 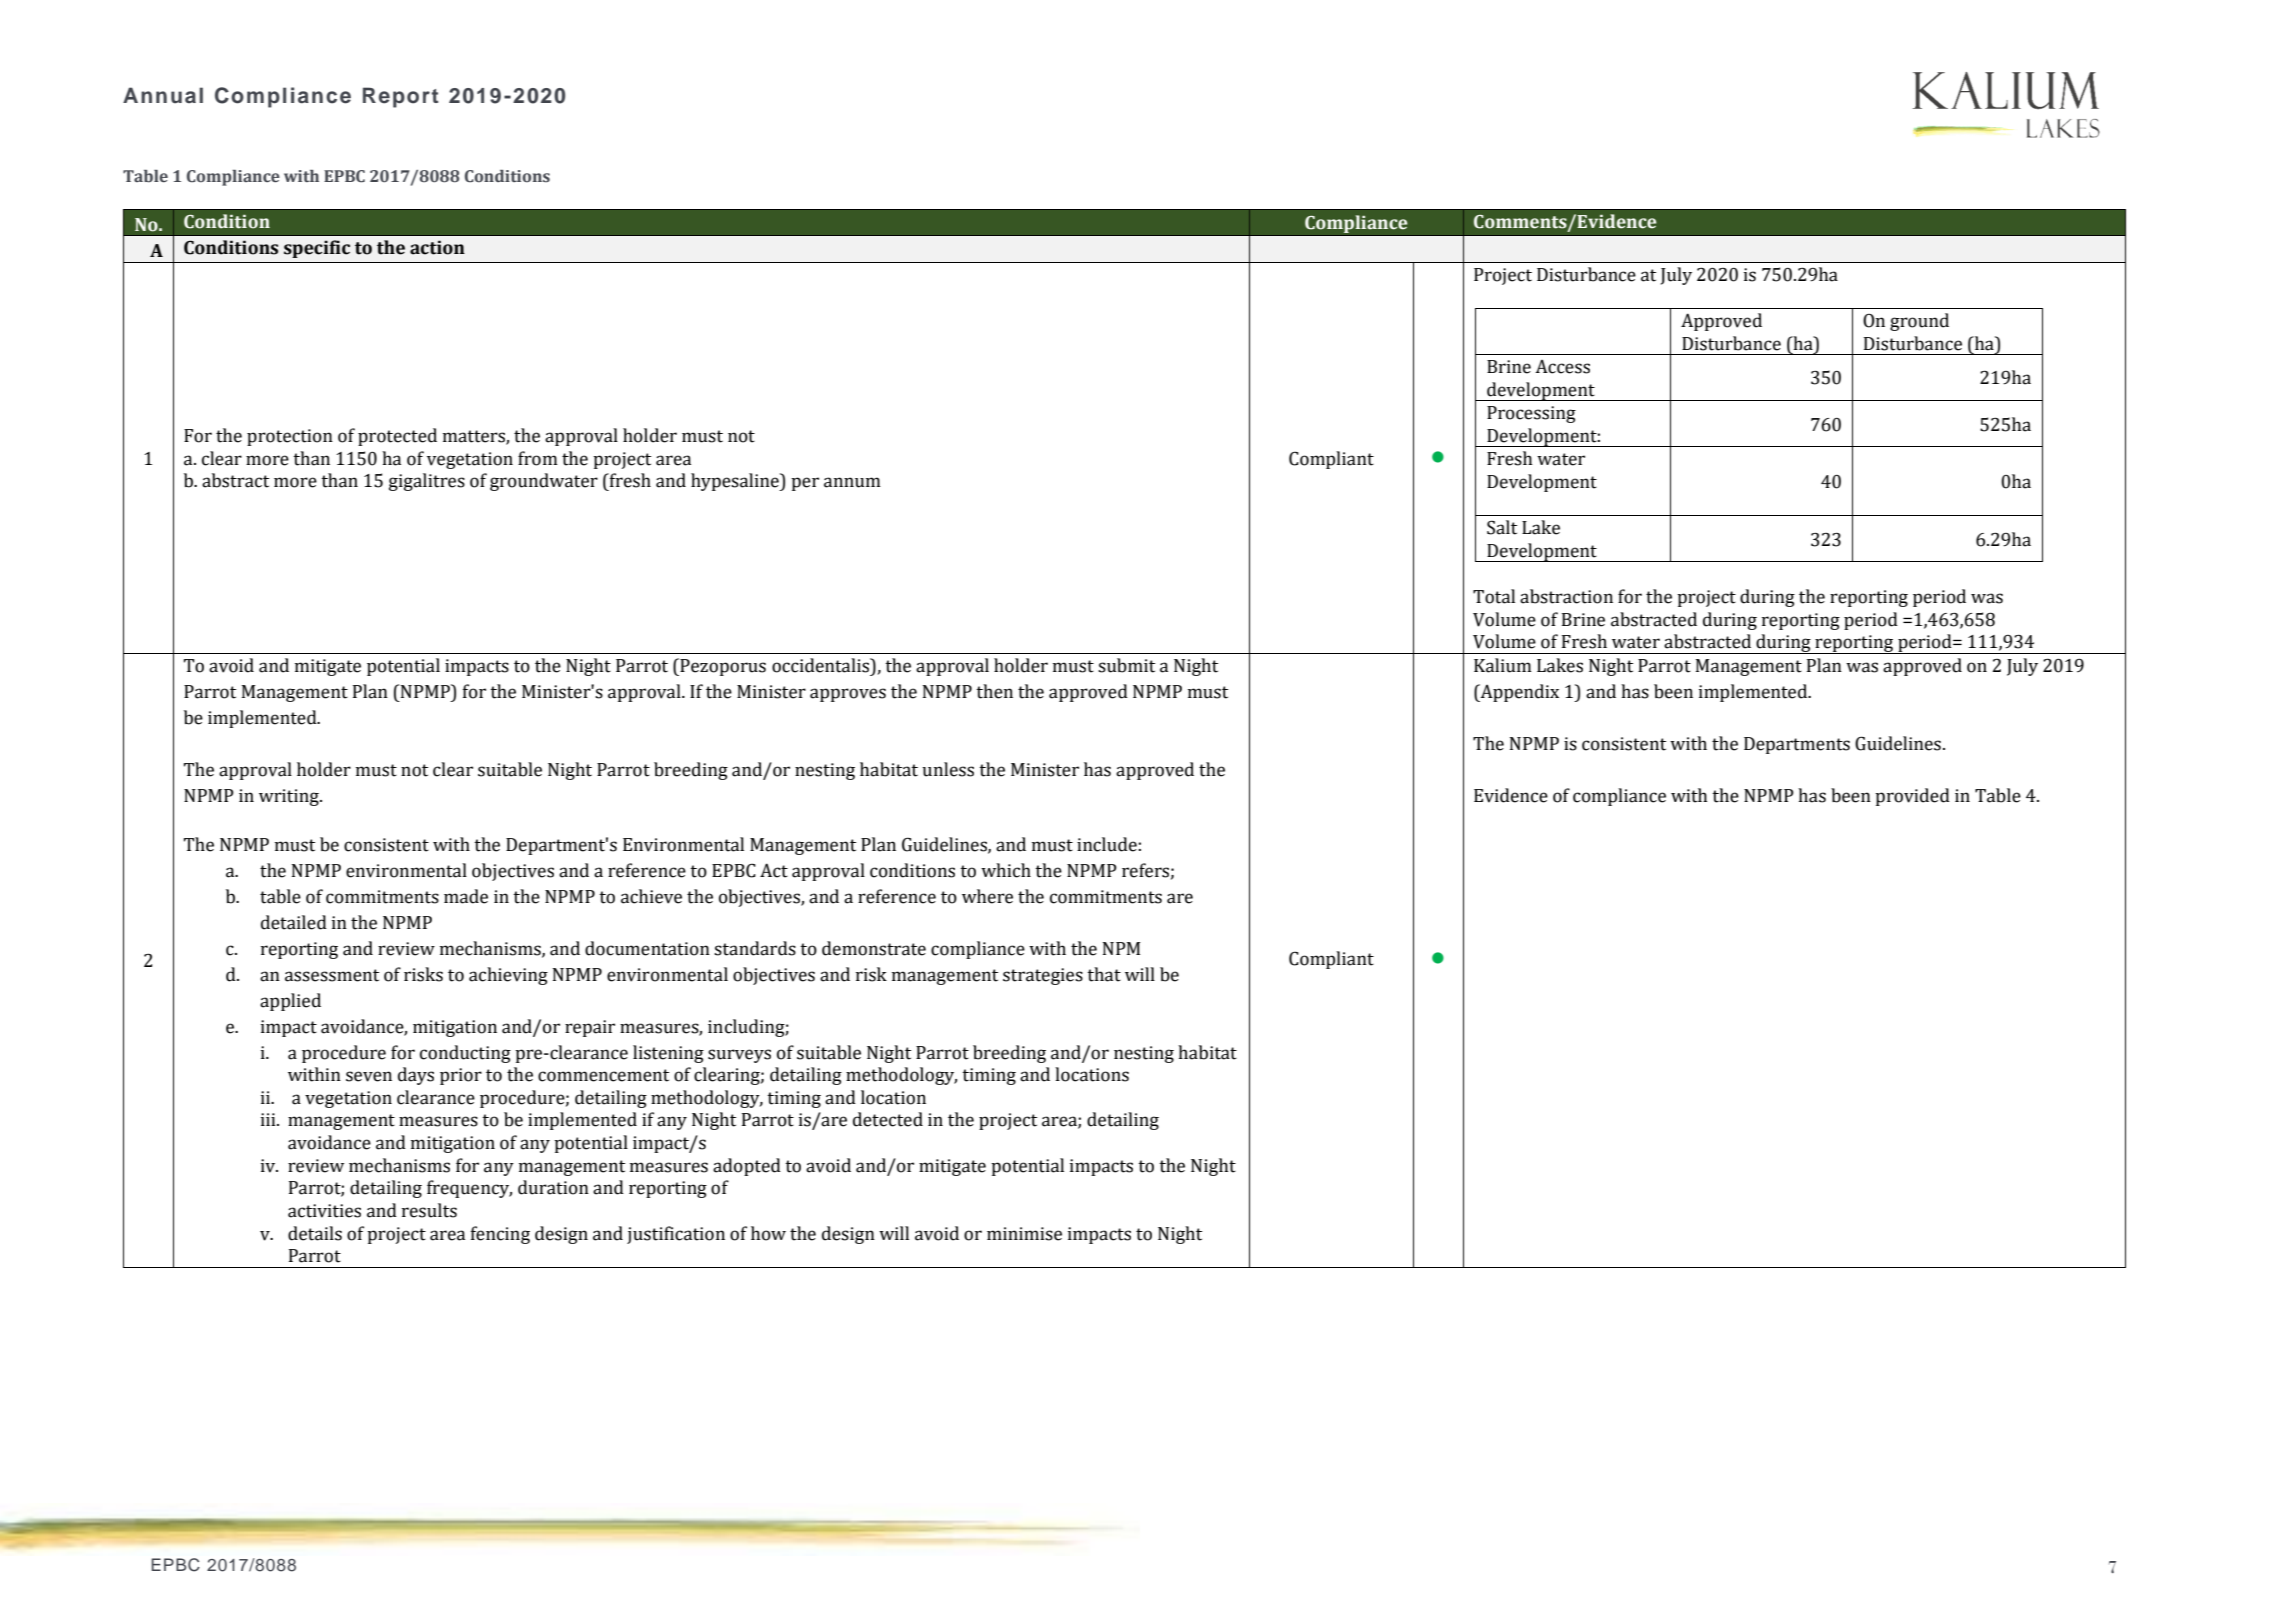 What do you see at coordinates (1562, 367) in the document?
I see `Access` at bounding box center [1562, 367].
